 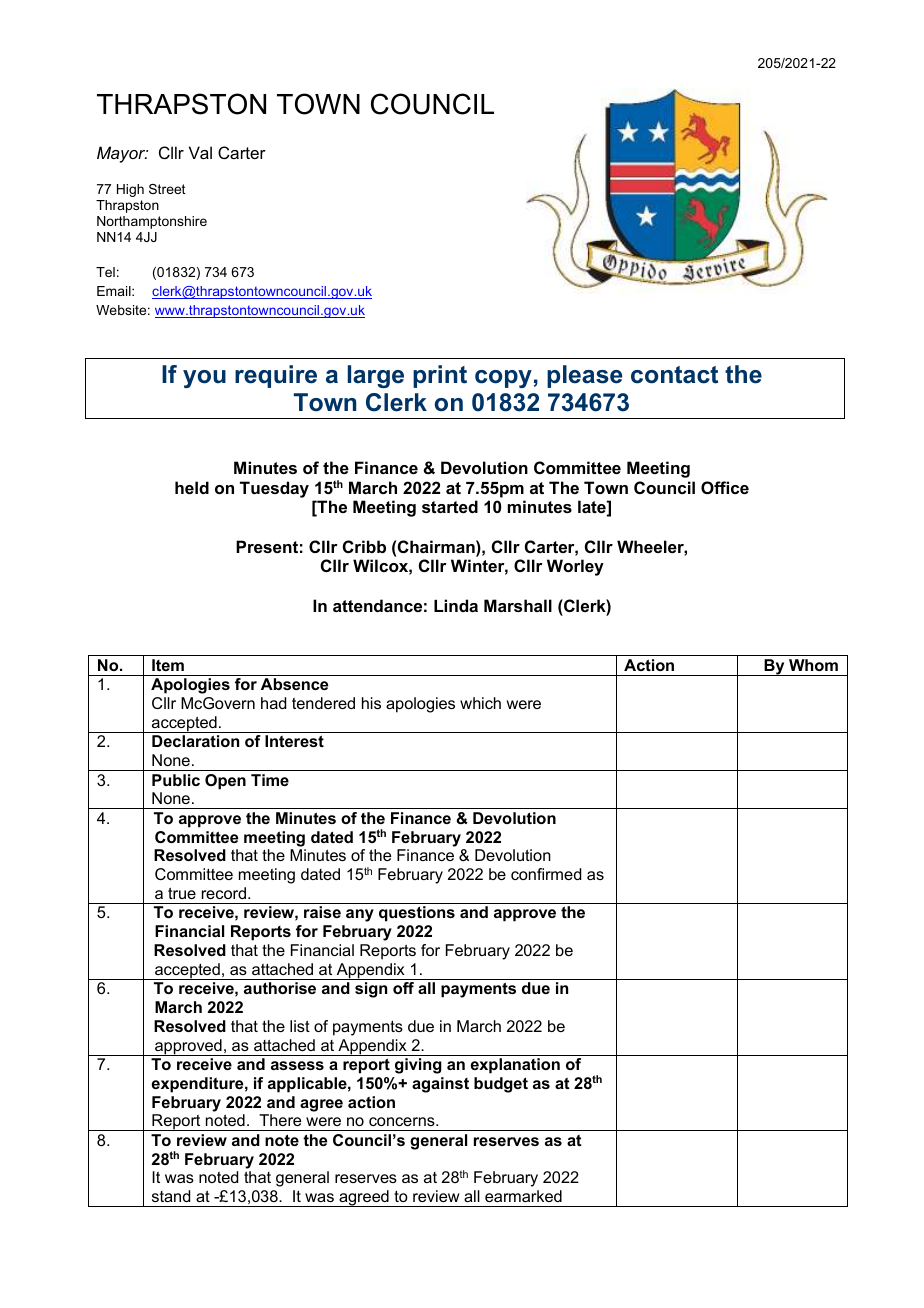 I want to click on started, so click(x=450, y=506).
